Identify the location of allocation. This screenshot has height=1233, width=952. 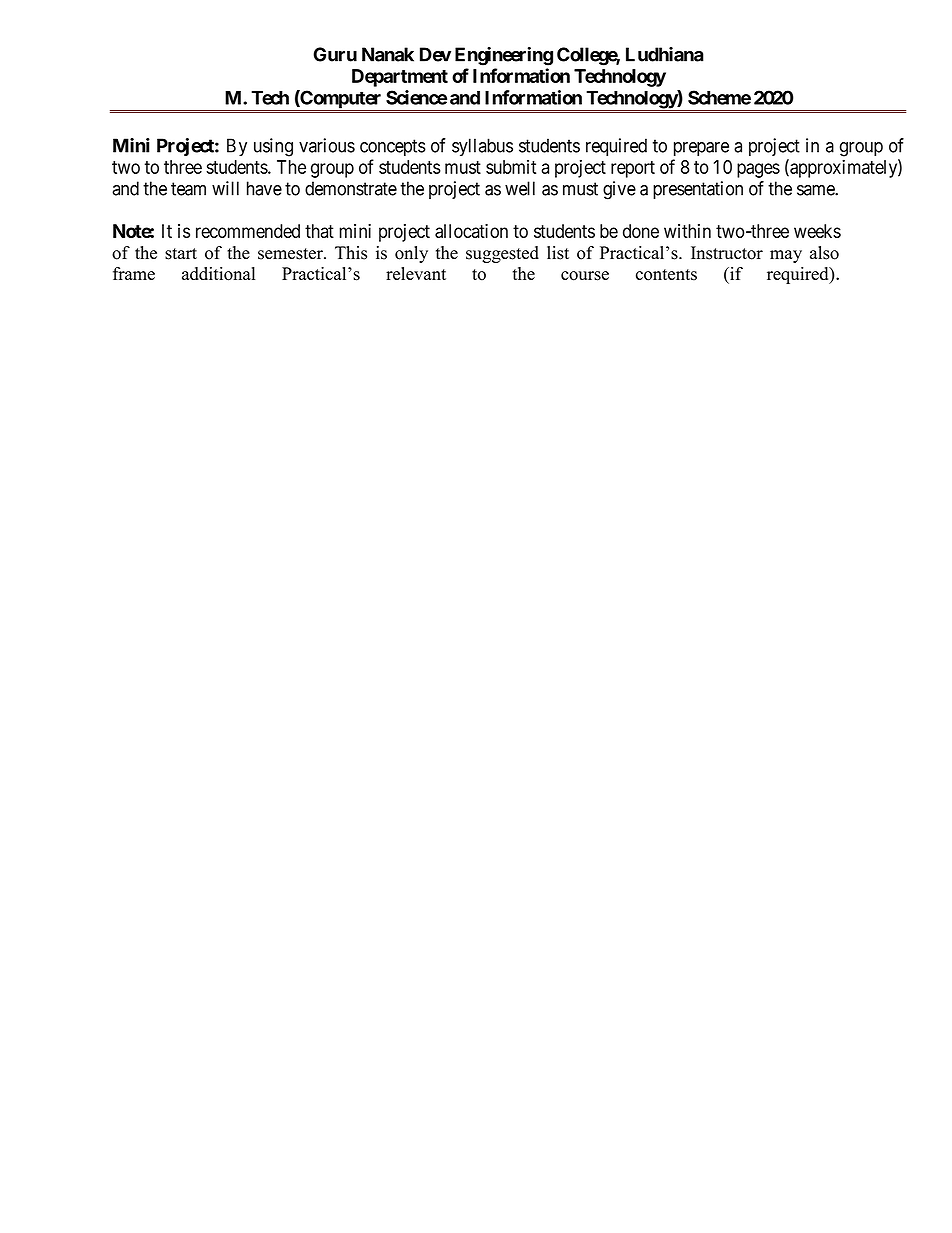
(471, 231).
